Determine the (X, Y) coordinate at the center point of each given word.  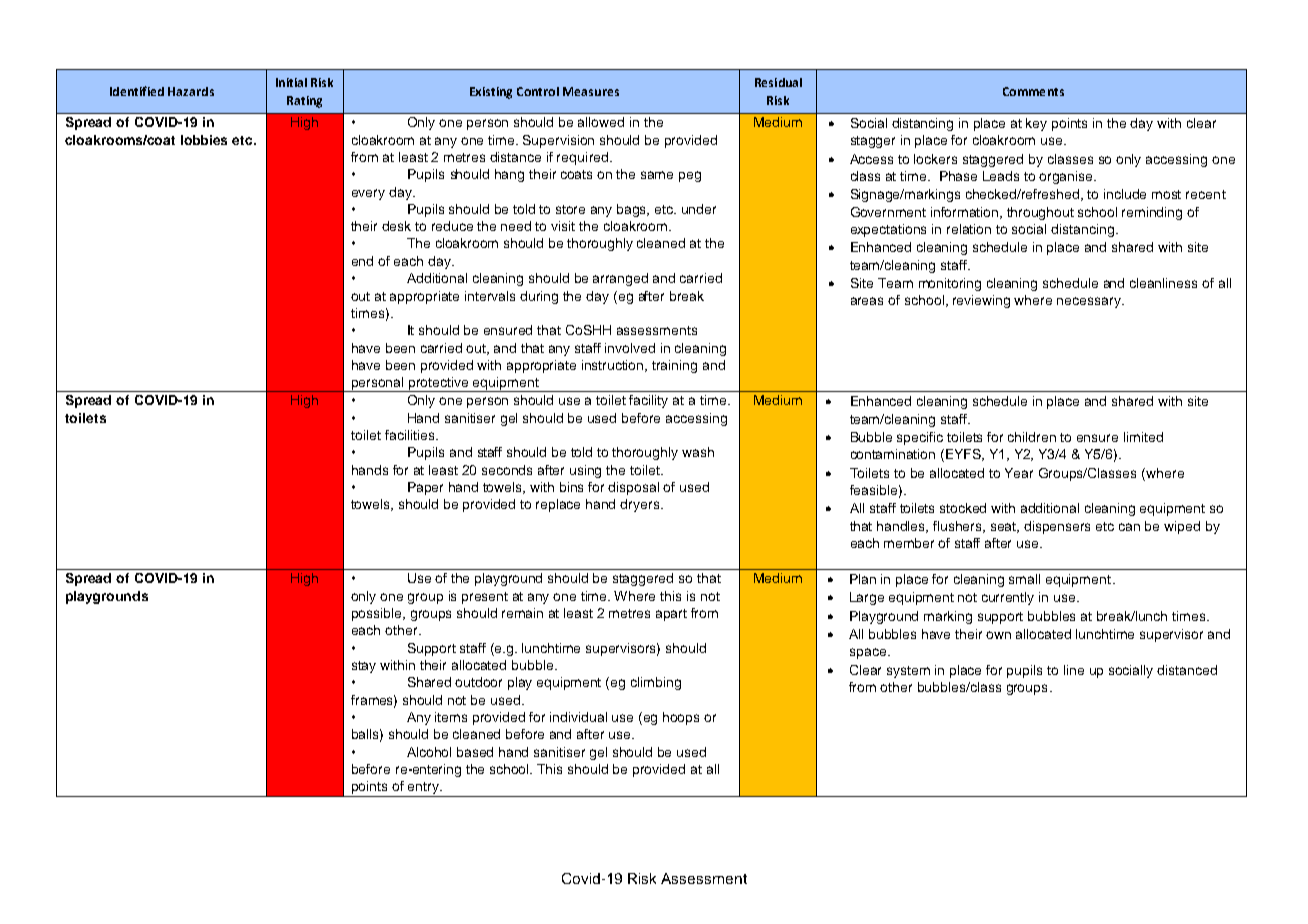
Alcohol (429, 752)
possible (378, 614)
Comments (1033, 91)
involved (630, 348)
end (362, 261)
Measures (591, 91)
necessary (1090, 302)
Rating (304, 102)
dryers (641, 505)
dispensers (1057, 527)
